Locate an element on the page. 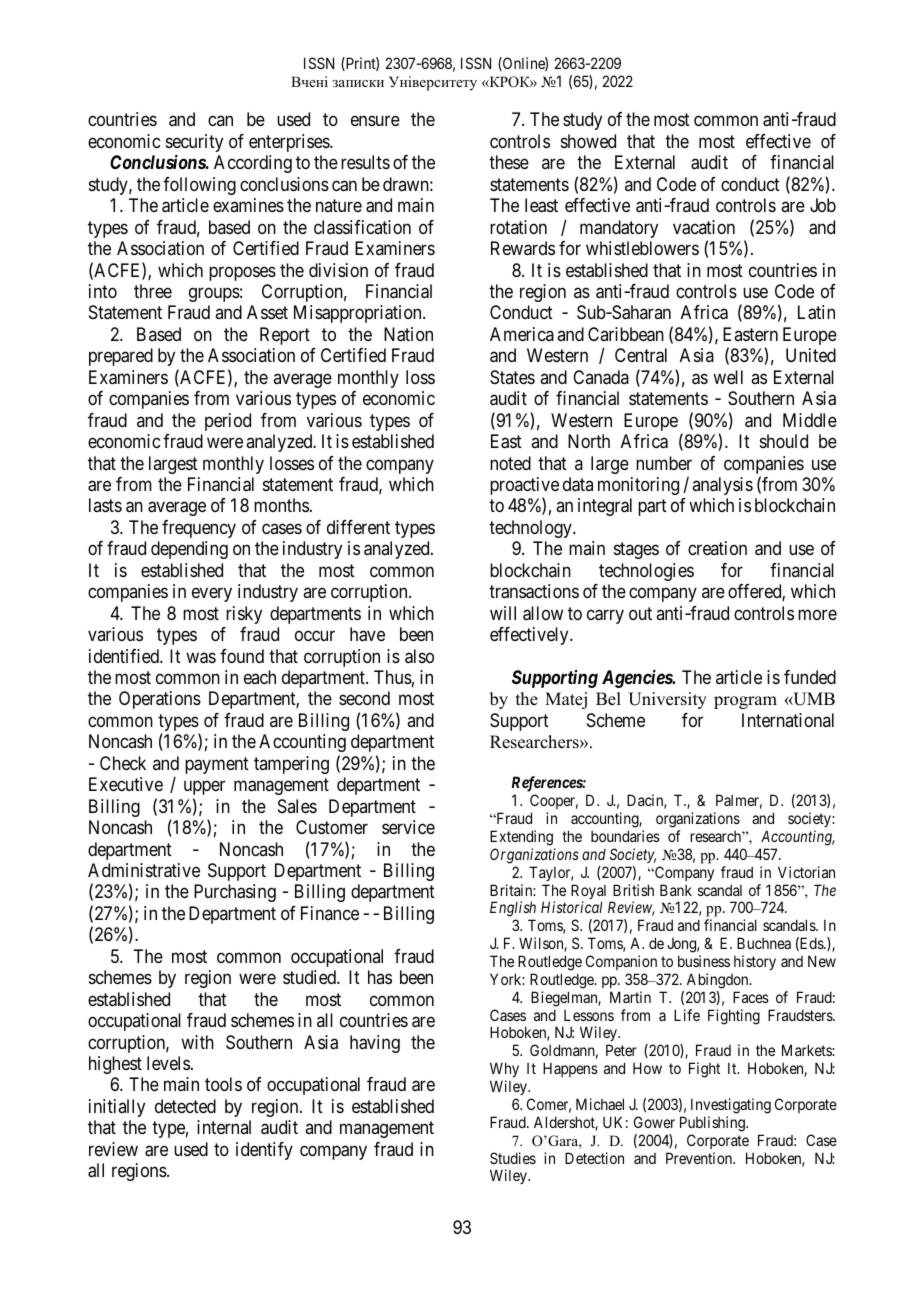  these is located at coordinates (509, 162).
